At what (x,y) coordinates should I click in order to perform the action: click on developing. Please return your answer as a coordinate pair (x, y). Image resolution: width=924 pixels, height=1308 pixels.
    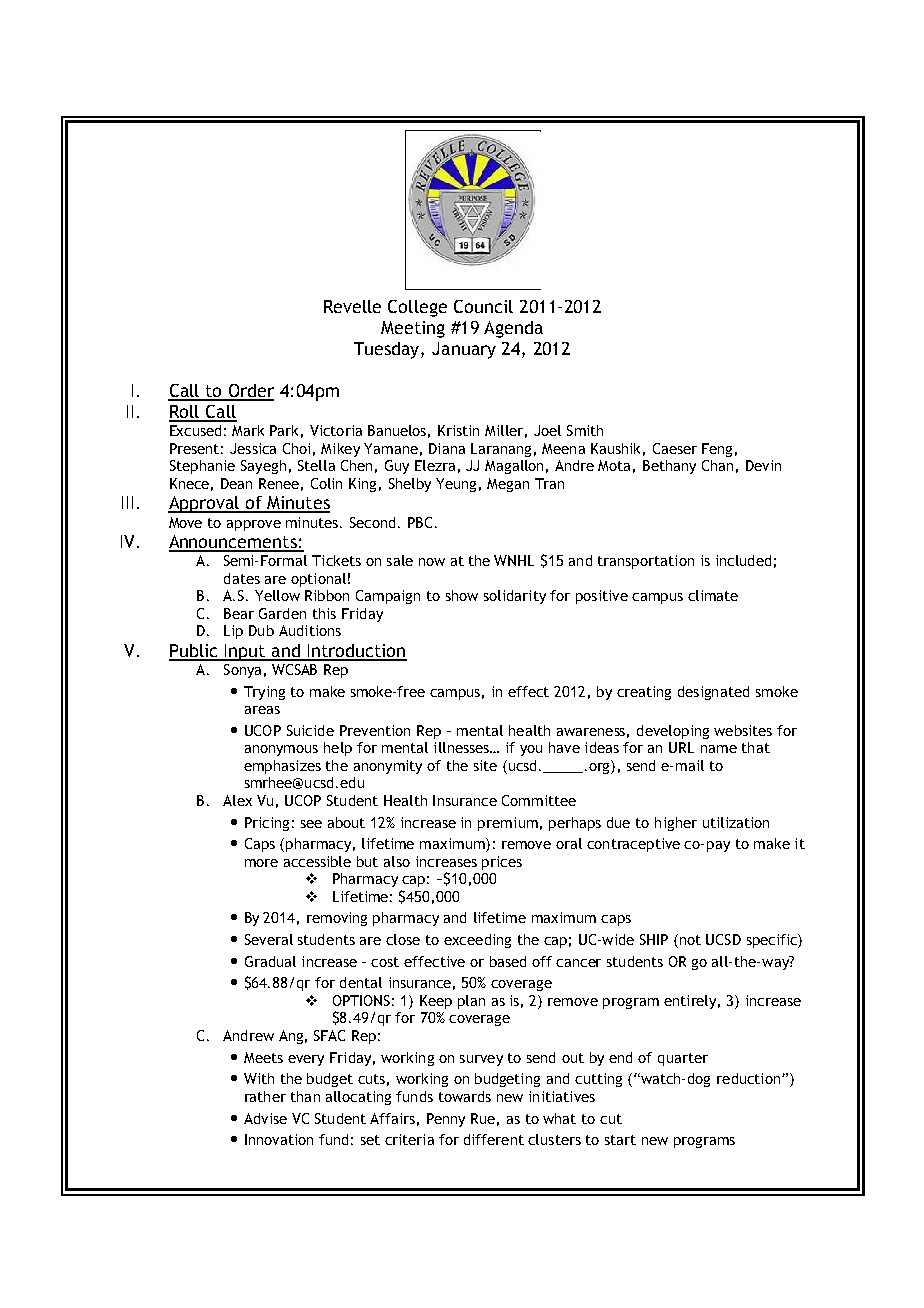
    Looking at the image, I should click on (673, 732).
